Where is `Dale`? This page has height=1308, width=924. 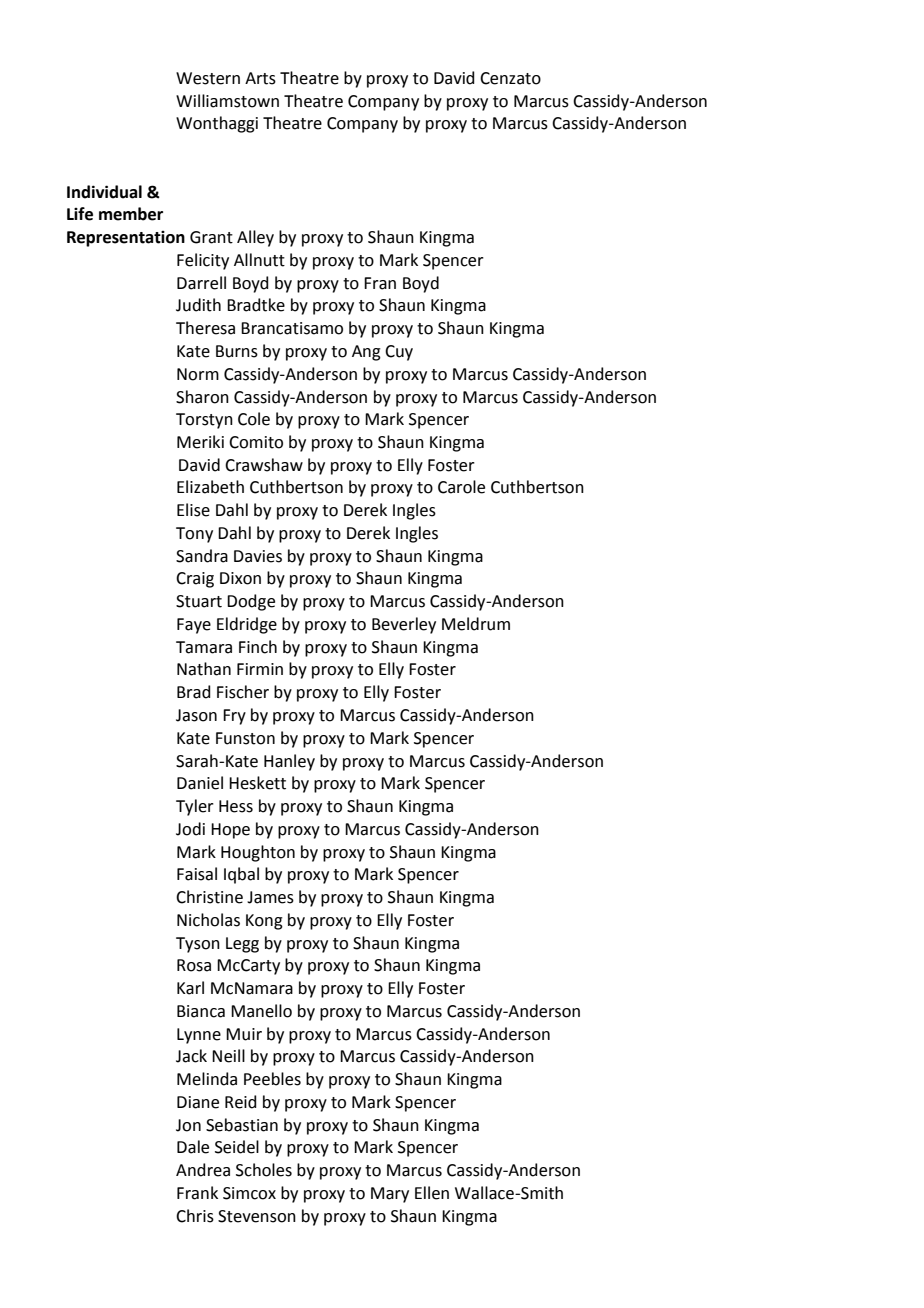
Dale is located at coordinates (193, 1147).
